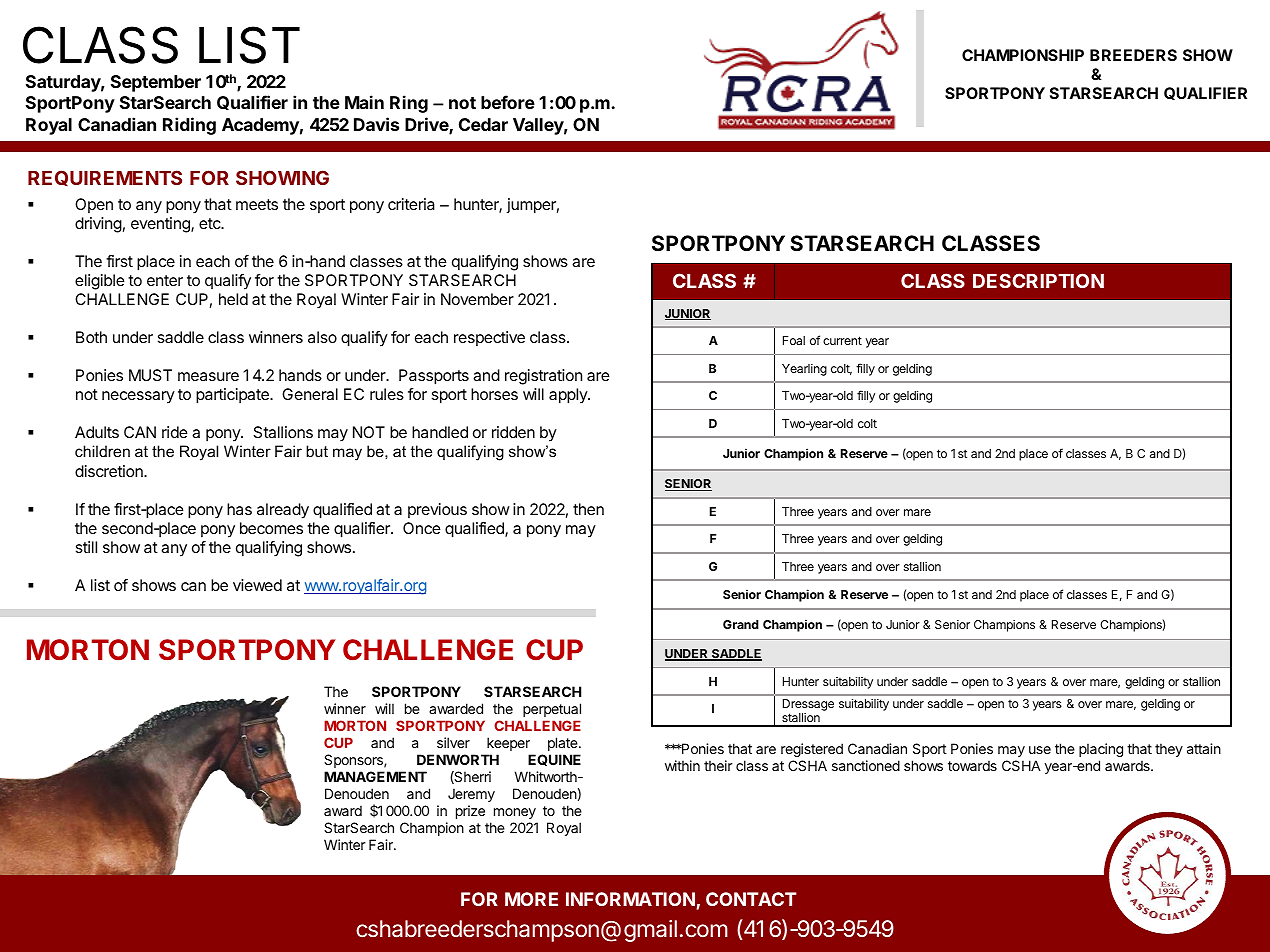 The image size is (1270, 952). What do you see at coordinates (972, 765) in the document?
I see `towards` at bounding box center [972, 765].
